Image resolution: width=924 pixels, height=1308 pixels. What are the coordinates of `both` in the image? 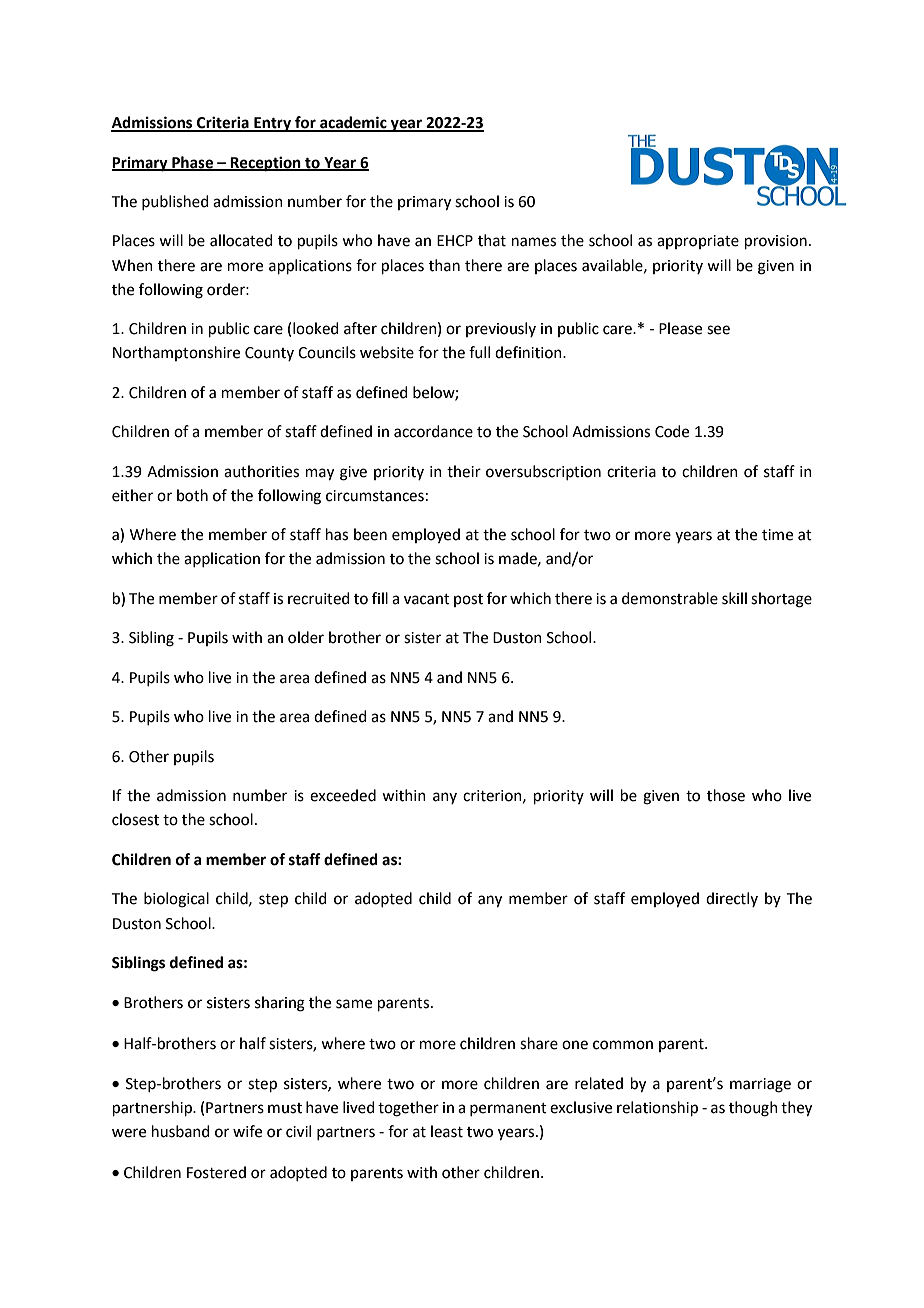 It's located at (192, 495).
